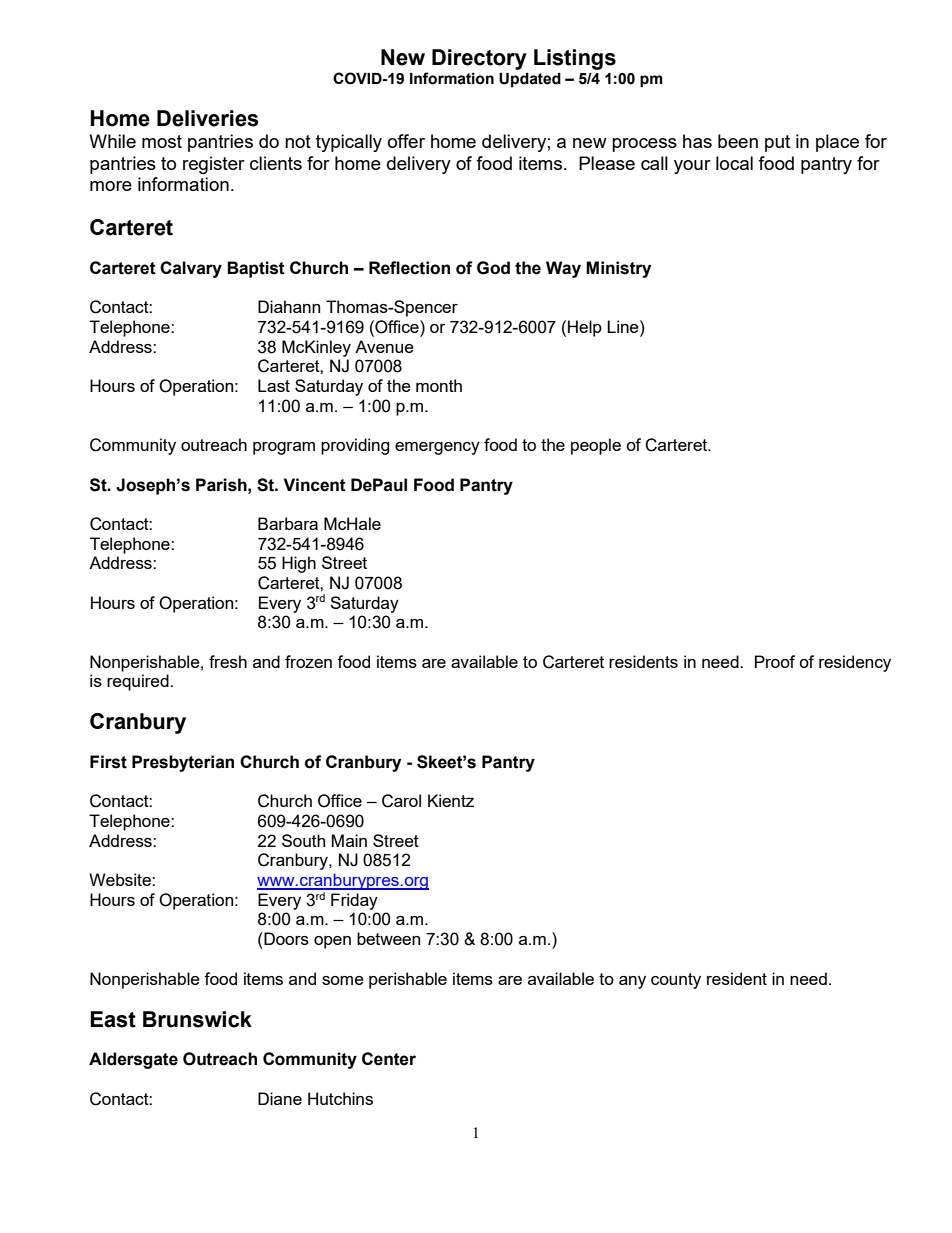 This page has width=952, height=1233. I want to click on Last, so click(274, 385).
